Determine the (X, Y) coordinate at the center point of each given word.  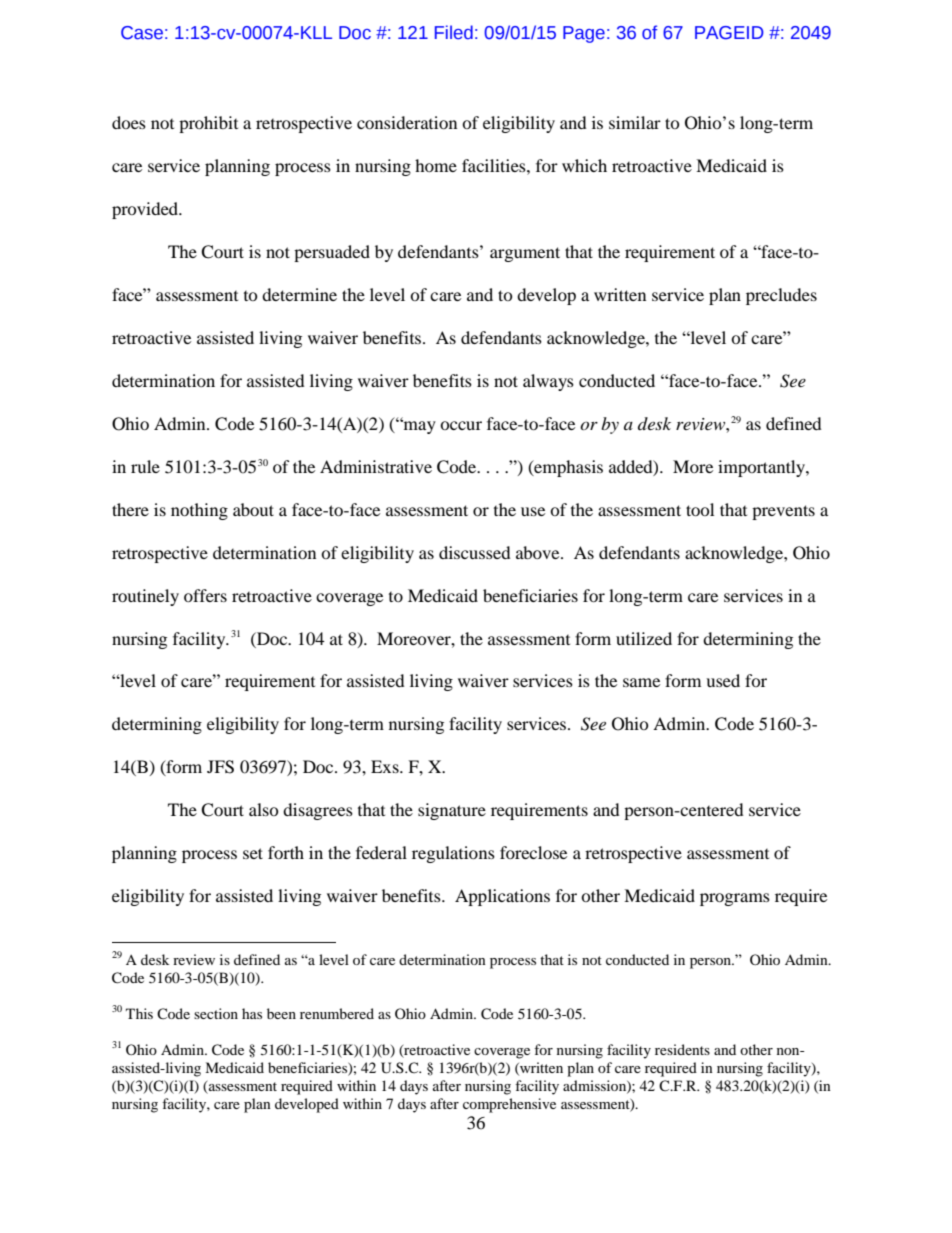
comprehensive (509, 1105)
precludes (781, 296)
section (216, 1013)
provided (146, 210)
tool (700, 509)
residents (682, 1049)
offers (205, 595)
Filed (454, 32)
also (264, 809)
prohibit (208, 124)
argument (525, 254)
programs (735, 899)
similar (635, 122)
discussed (475, 552)
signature (452, 811)
